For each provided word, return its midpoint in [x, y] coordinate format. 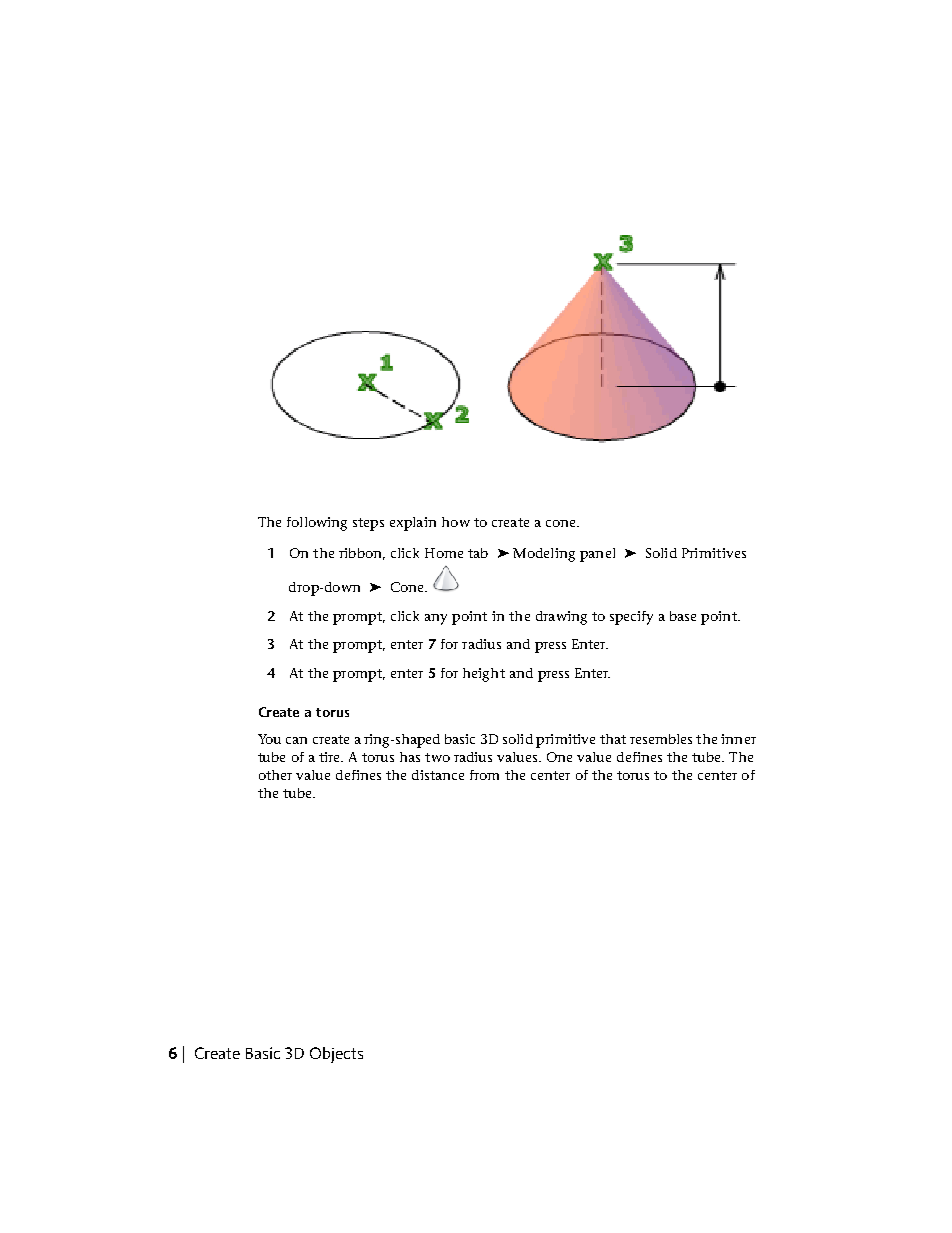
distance [438, 775]
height [484, 675]
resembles [661, 739]
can [296, 740]
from [484, 775]
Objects [336, 1055]
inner [738, 739]
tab [478, 553]
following [317, 524]
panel [597, 555]
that [613, 739]
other [275, 775]
